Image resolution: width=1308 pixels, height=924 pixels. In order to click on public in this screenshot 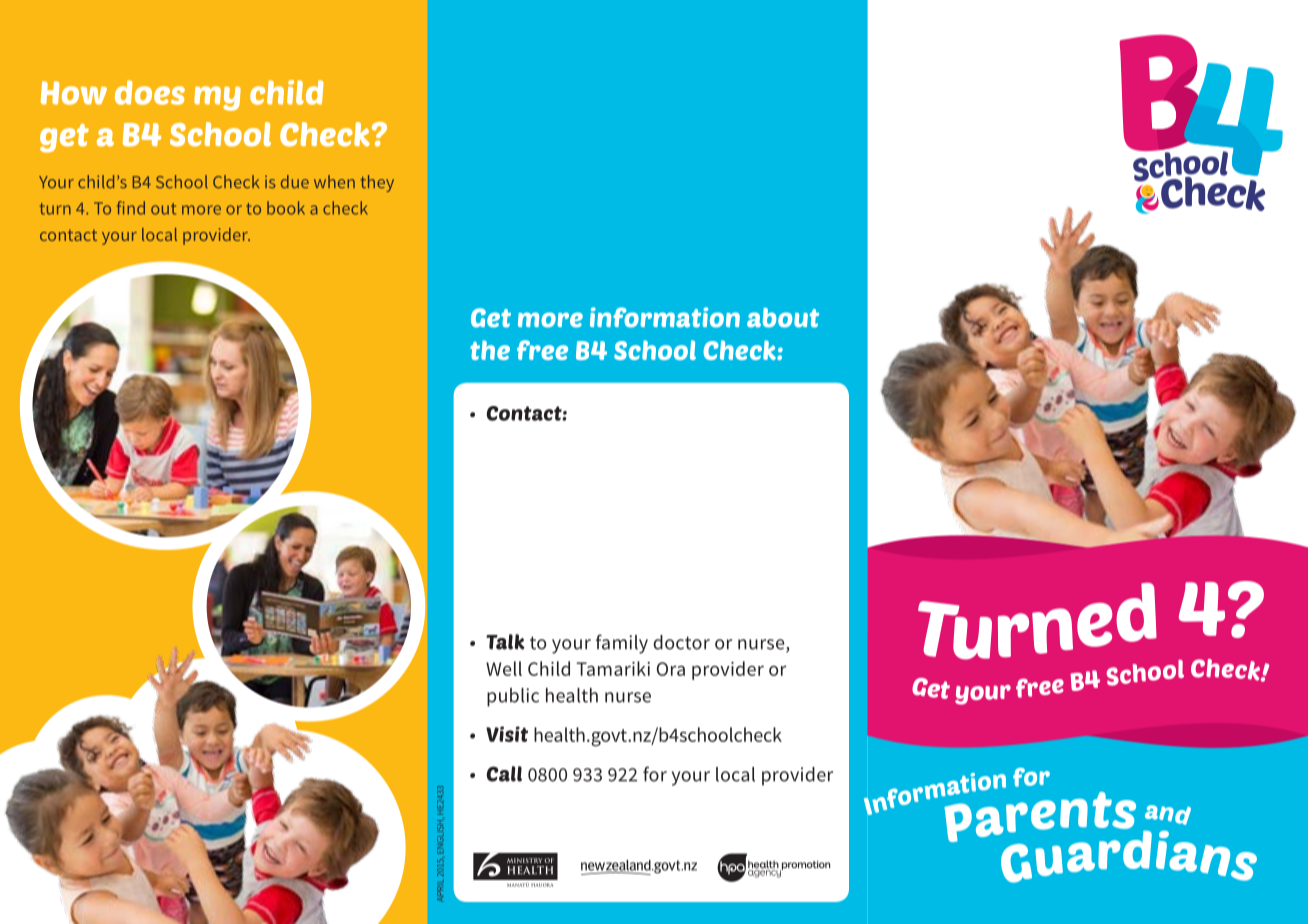, I will do `click(513, 697)`.
